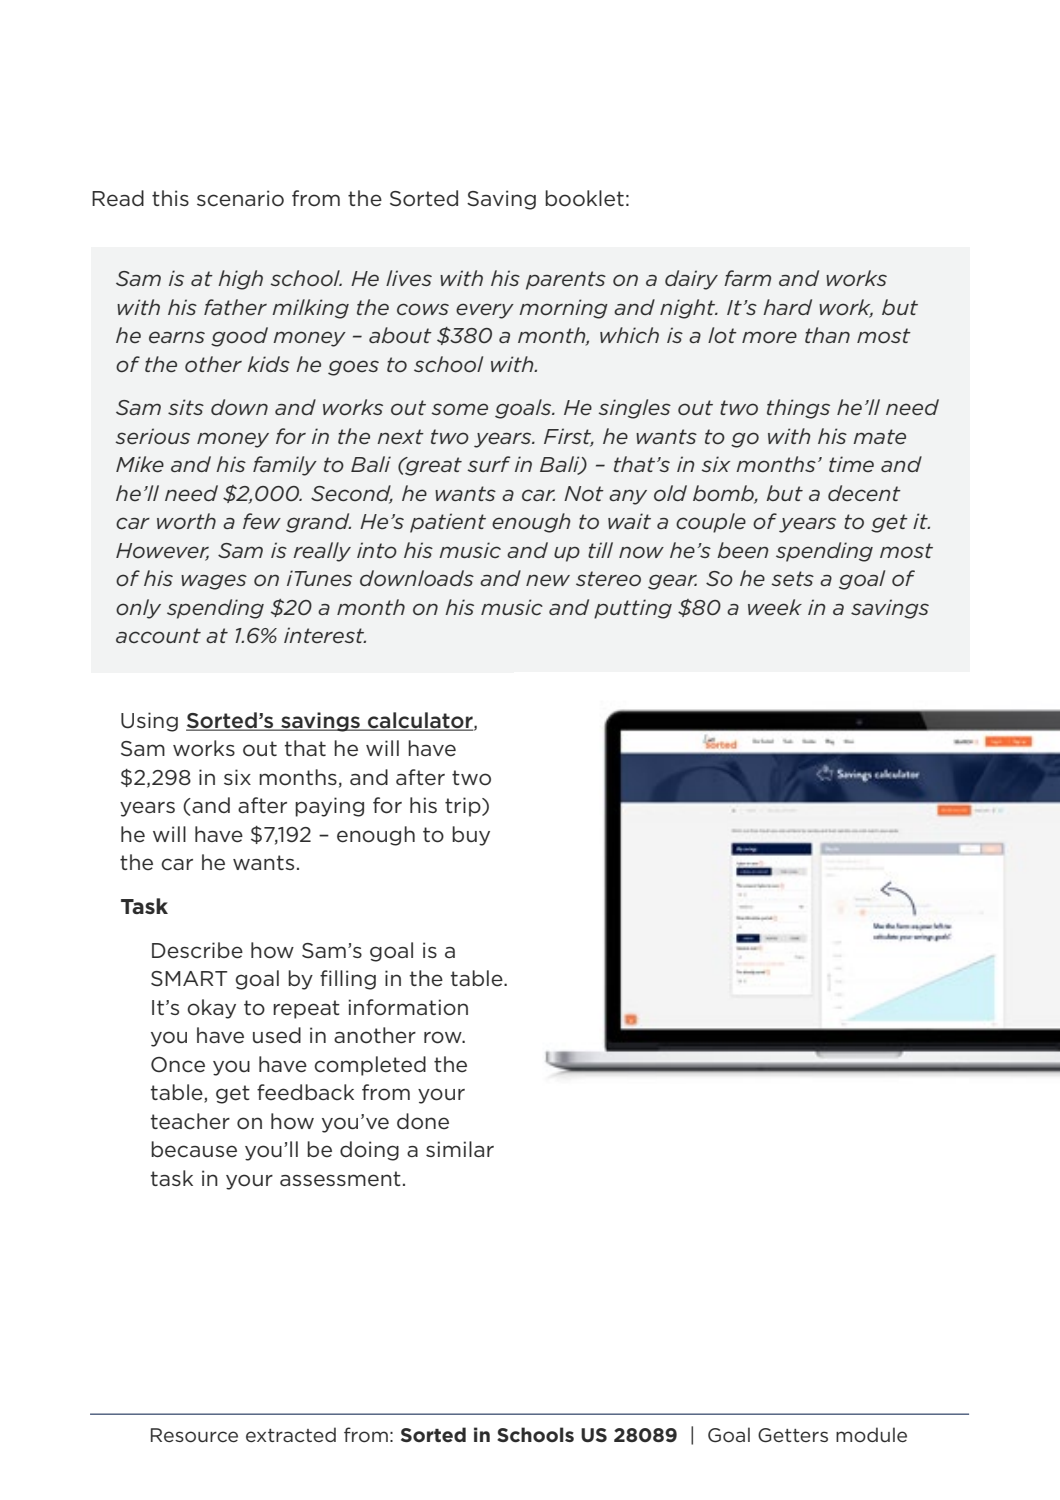 The width and height of the page is (1060, 1500). I want to click on farm, so click(747, 278).
